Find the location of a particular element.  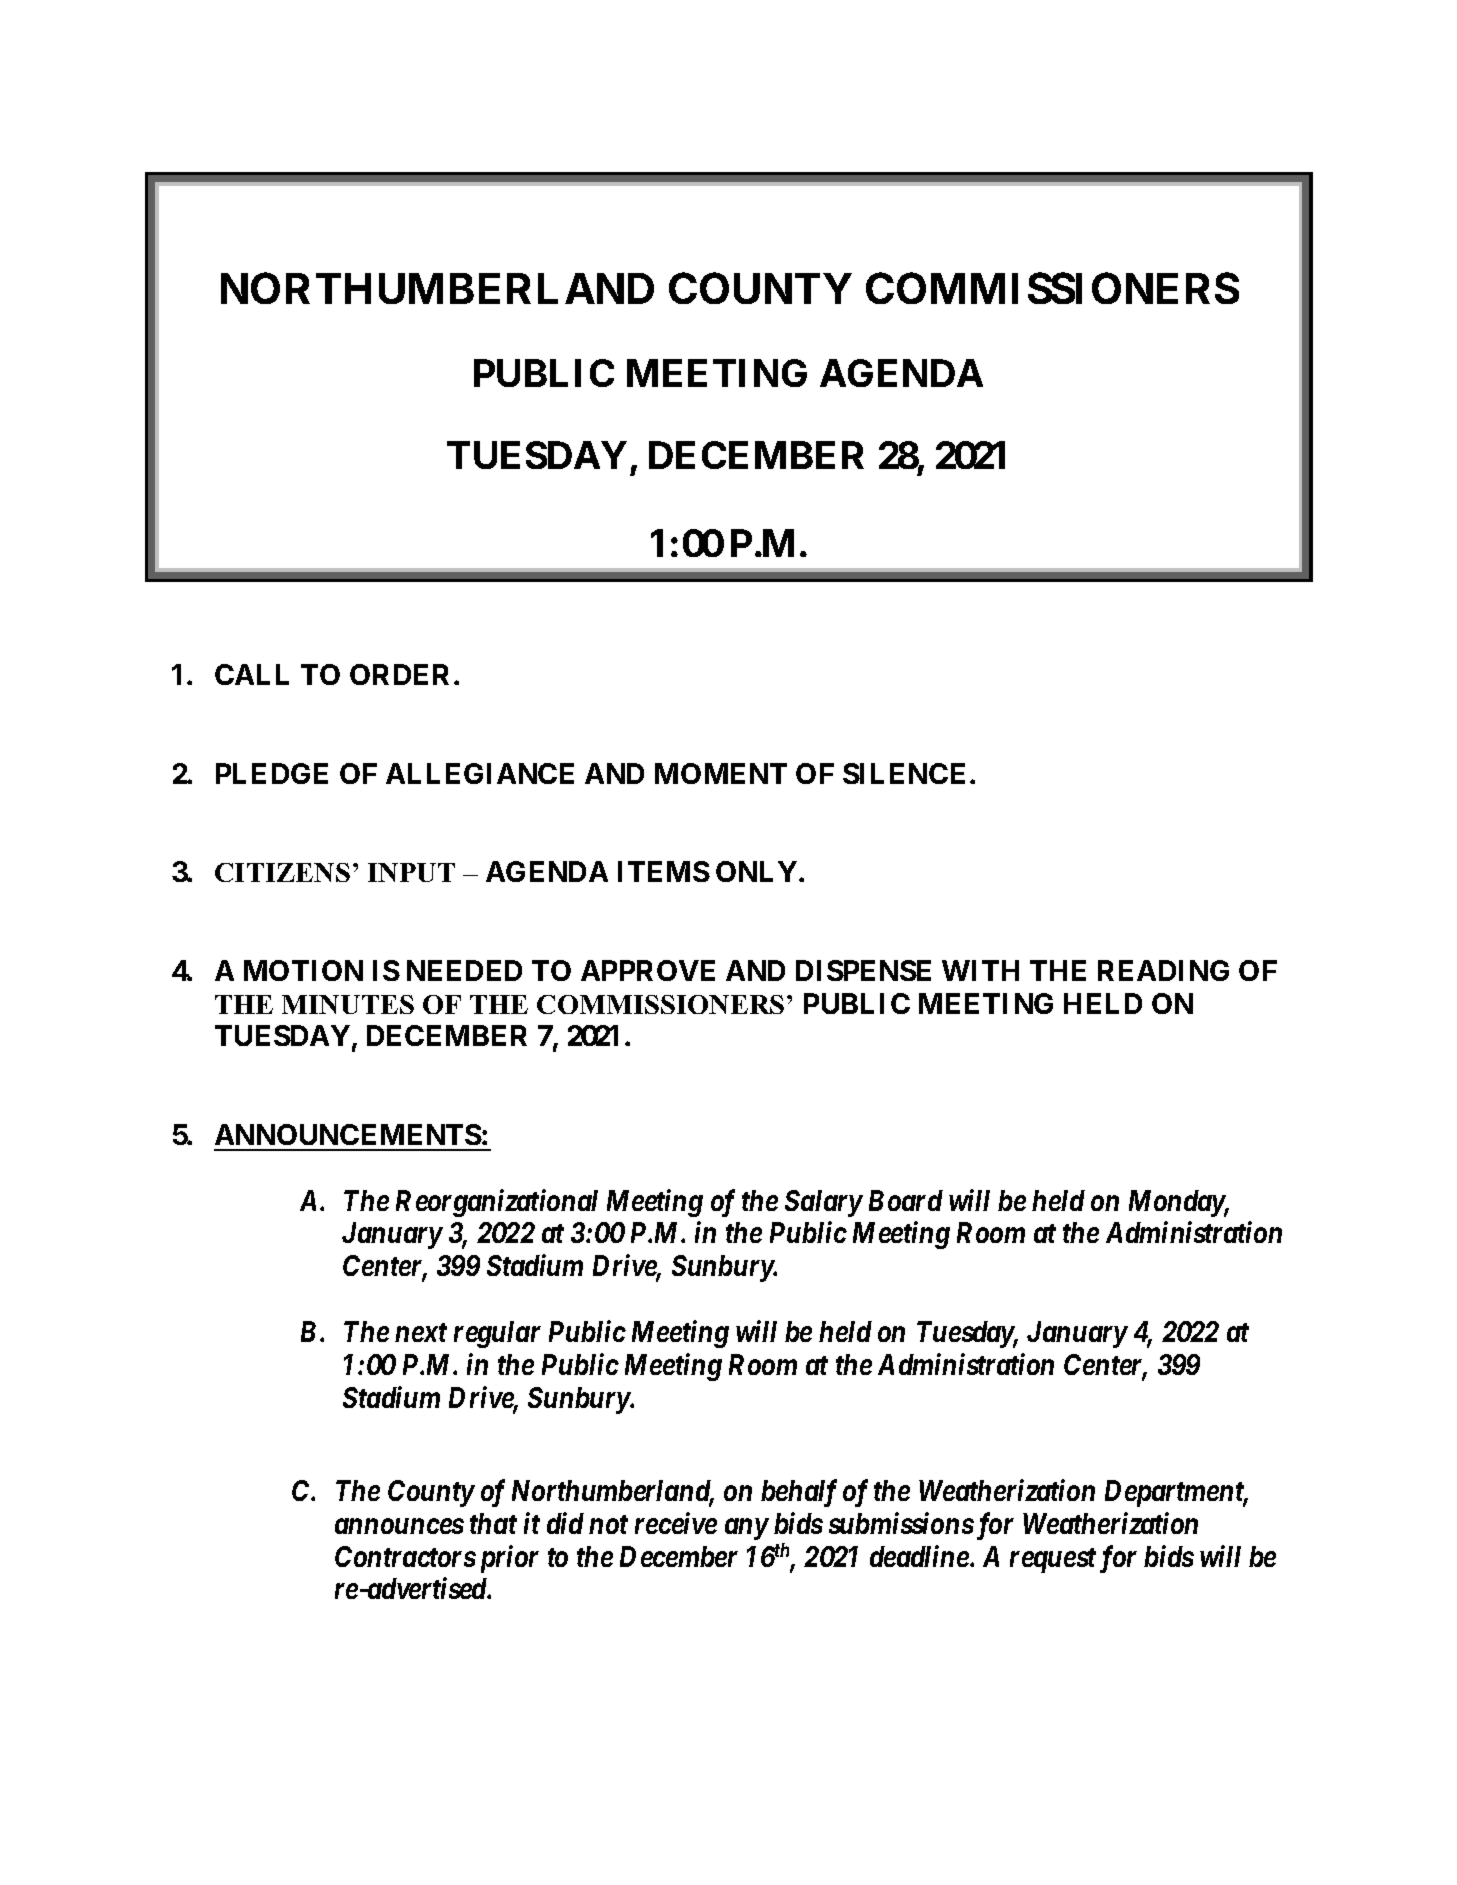

INPUT is located at coordinates (411, 872).
